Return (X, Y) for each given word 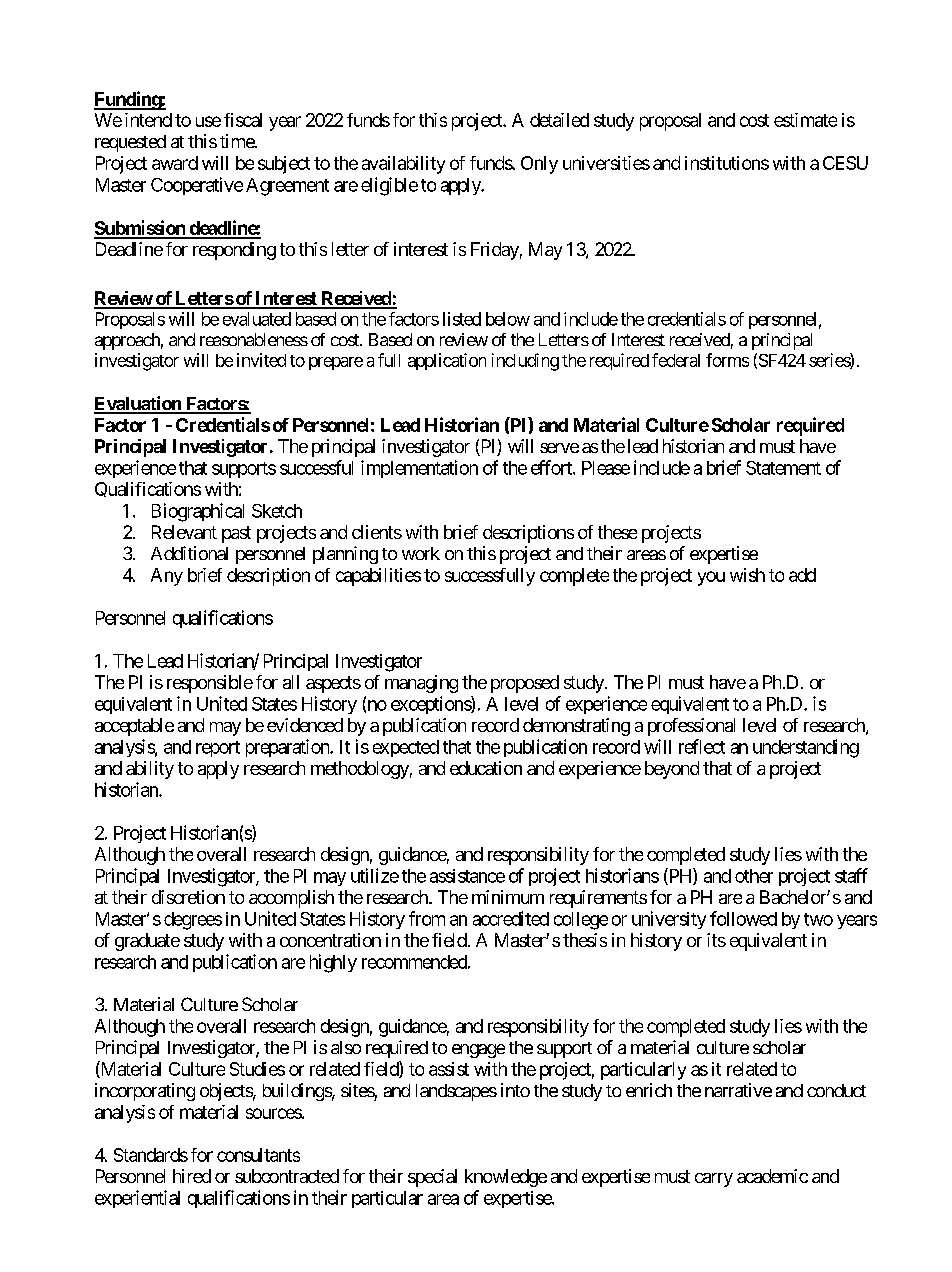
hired (192, 1176)
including (525, 362)
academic (772, 1176)
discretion (188, 897)
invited (261, 360)
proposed (525, 684)
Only (539, 165)
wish (747, 575)
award (175, 163)
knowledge (506, 1178)
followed (743, 918)
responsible (210, 684)
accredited (511, 918)
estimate (805, 120)
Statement (783, 468)
